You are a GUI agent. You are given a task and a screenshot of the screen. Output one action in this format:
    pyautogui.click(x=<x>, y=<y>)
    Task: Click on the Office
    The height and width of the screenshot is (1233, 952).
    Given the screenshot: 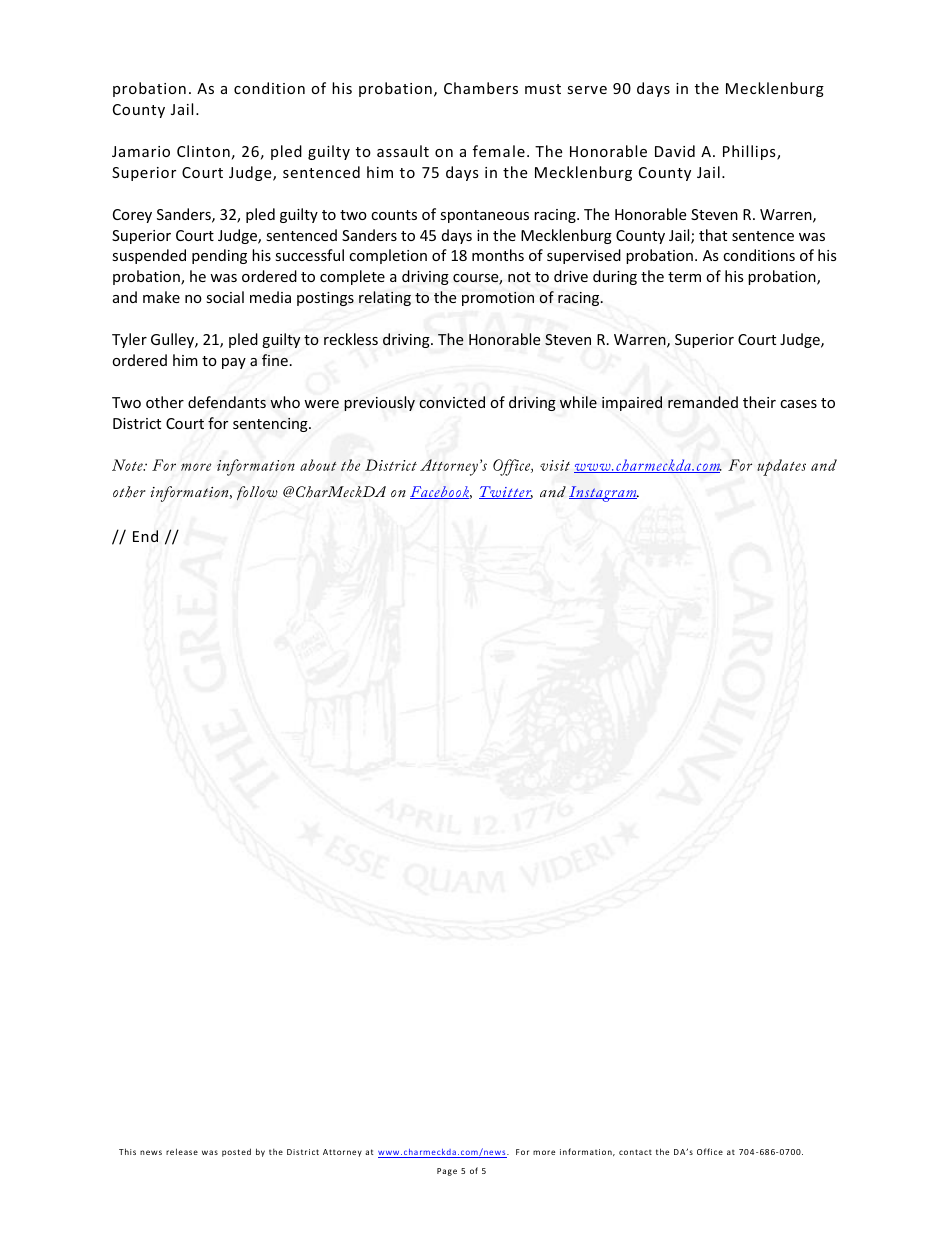 What is the action you would take?
    pyautogui.click(x=710, y=1151)
